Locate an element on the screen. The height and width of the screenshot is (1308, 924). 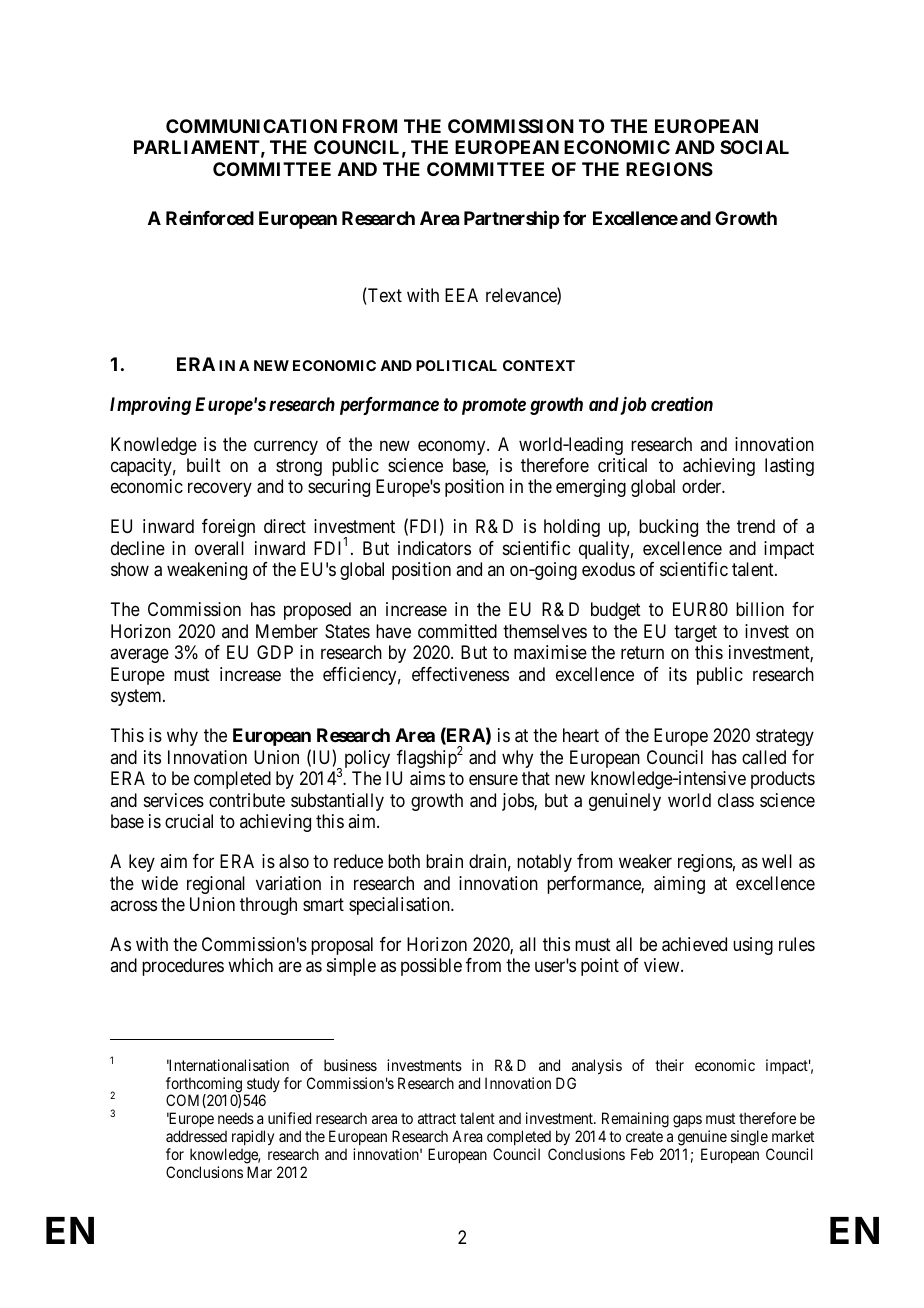
trend is located at coordinates (756, 526).
